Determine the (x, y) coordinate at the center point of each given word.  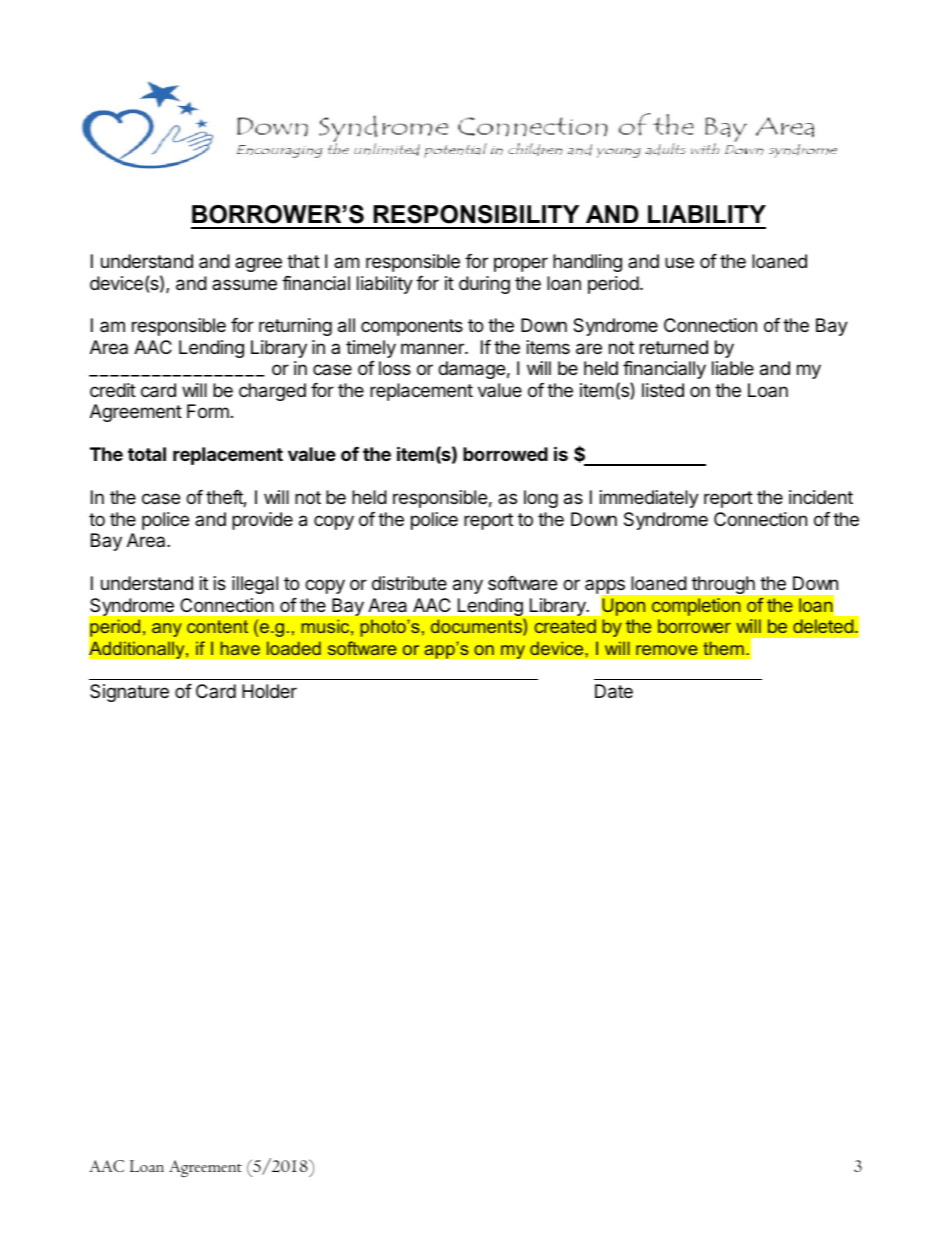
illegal (255, 585)
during (484, 285)
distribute (409, 583)
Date (614, 691)
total (147, 454)
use (679, 262)
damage (471, 370)
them (723, 648)
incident (821, 497)
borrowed (505, 454)
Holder (269, 691)
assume (244, 284)
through (723, 585)
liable (733, 368)
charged (272, 392)
